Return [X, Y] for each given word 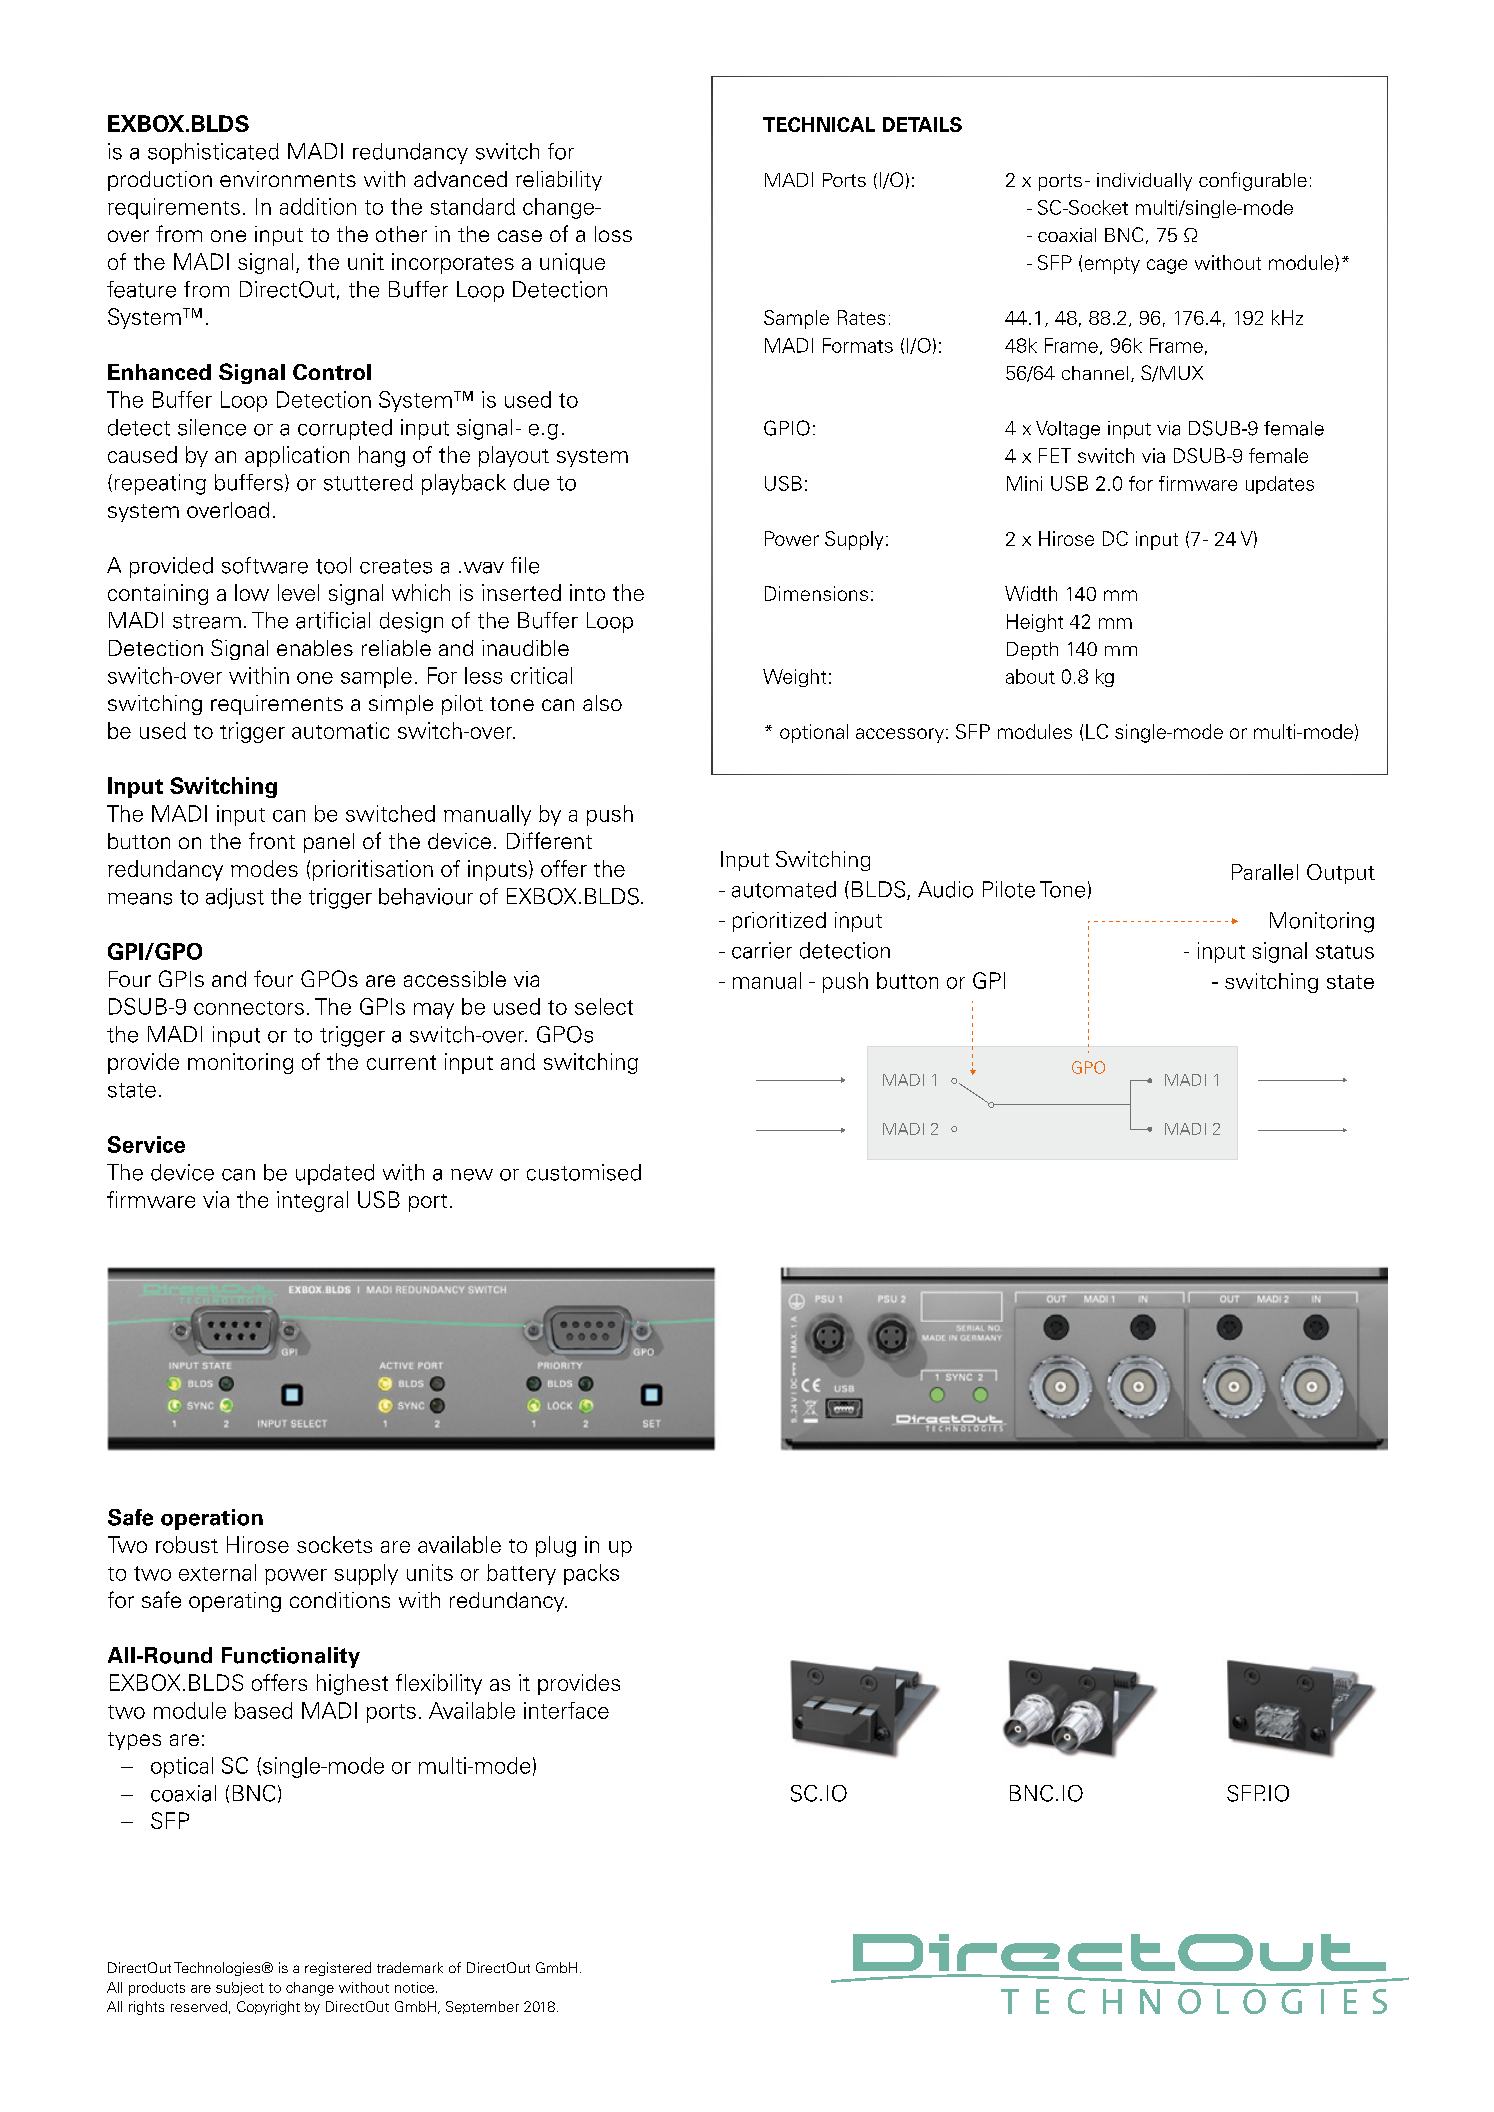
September [482, 2007]
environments [288, 179]
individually [1144, 182]
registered [338, 1969]
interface [566, 1710]
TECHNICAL [819, 124]
